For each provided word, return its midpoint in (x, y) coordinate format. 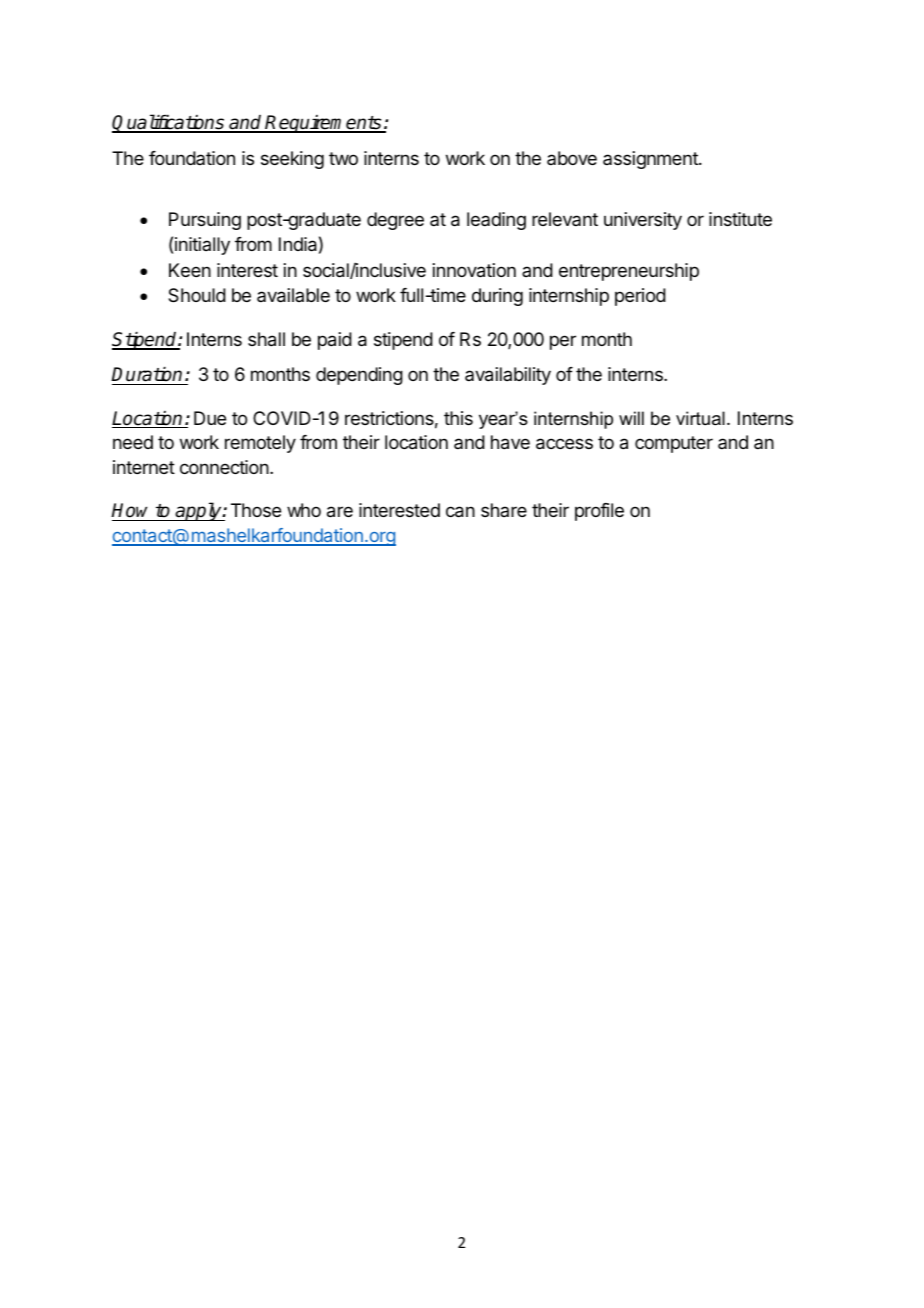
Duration (148, 376)
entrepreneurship (629, 272)
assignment (651, 160)
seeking (292, 160)
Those (256, 510)
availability (508, 376)
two (343, 158)
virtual (700, 418)
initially (202, 246)
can (460, 512)
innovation (474, 270)
